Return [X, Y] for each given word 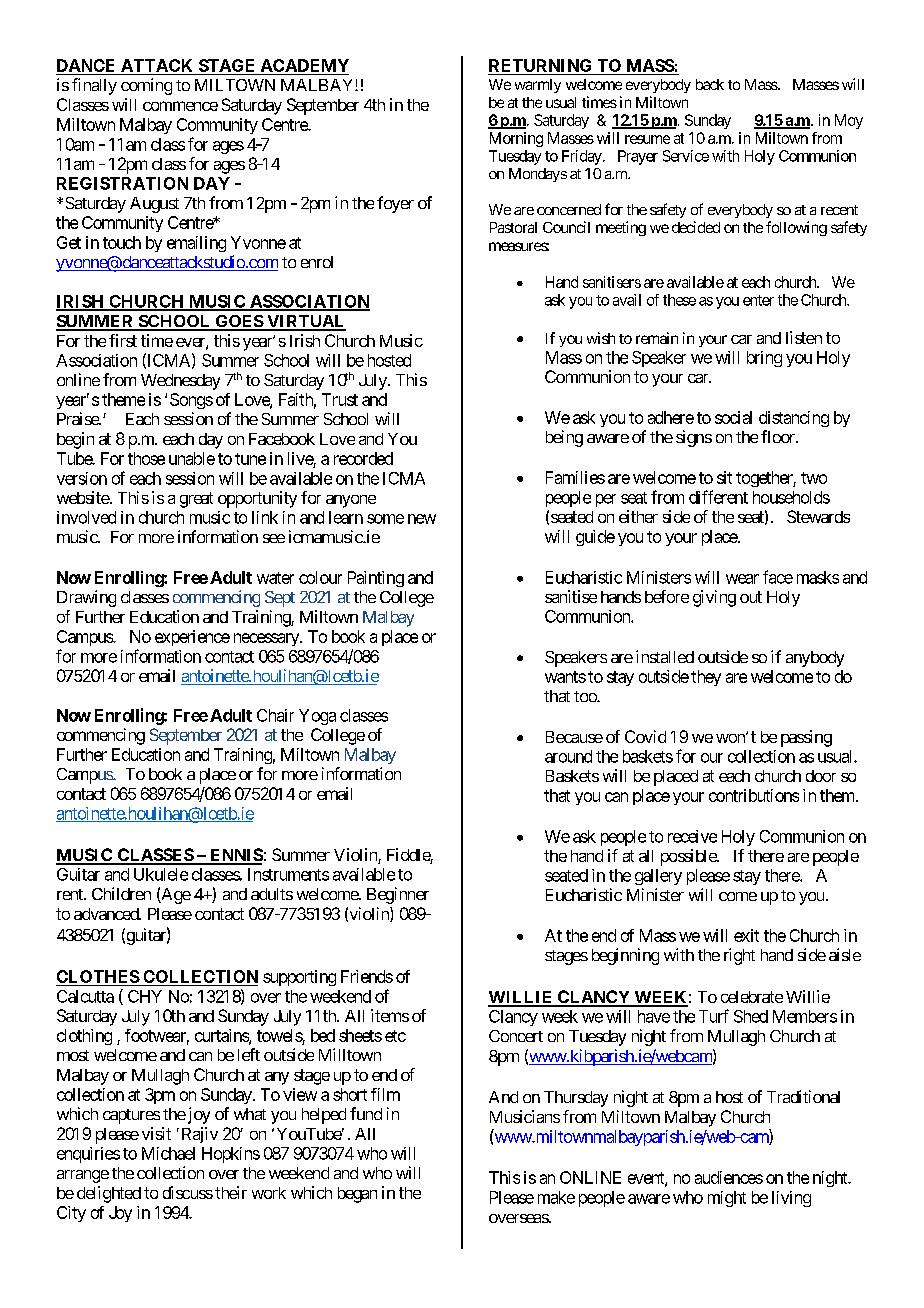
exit [746, 935]
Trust [340, 399]
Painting [376, 579]
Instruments [288, 874]
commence [180, 106]
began [357, 1195]
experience [192, 638]
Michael [168, 1153]
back [710, 84]
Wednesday [180, 382]
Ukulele [161, 874]
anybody [815, 659]
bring [764, 359]
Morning [516, 139]
